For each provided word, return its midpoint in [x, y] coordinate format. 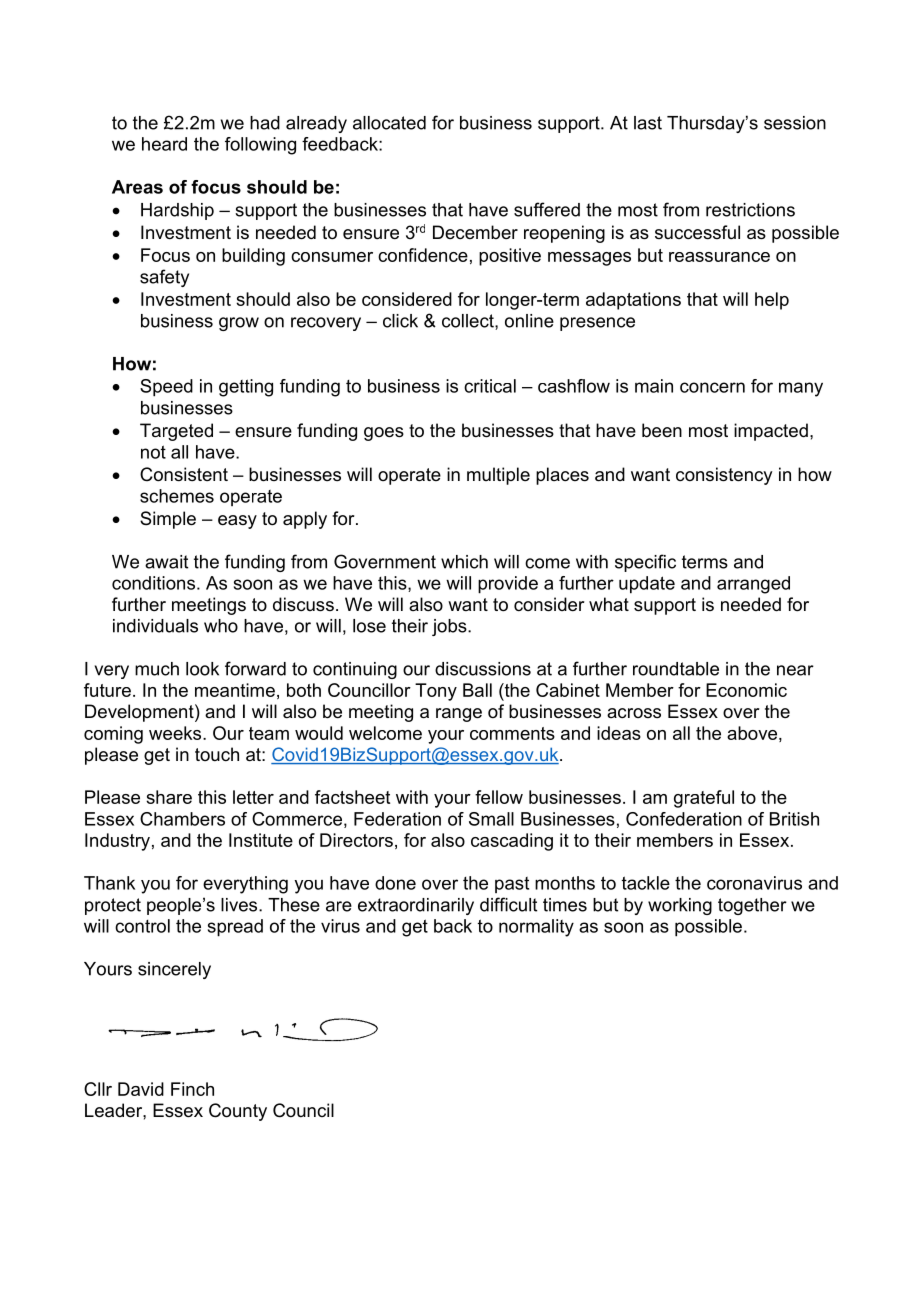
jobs [450, 627]
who [221, 626]
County [238, 1112]
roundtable [676, 669]
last [648, 123]
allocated [389, 123]
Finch [192, 1089]
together [752, 906]
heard [164, 144]
